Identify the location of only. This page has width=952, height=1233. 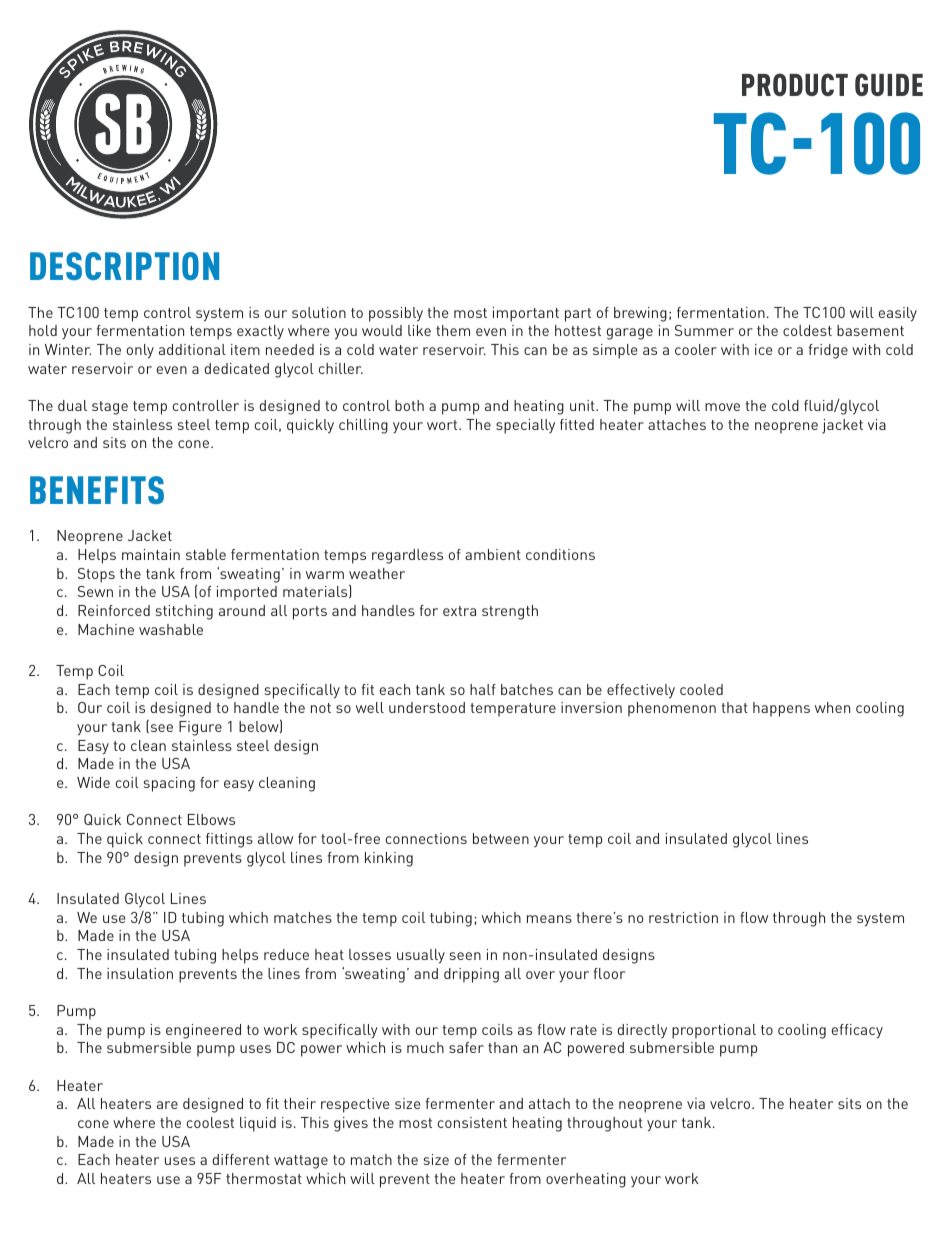
(140, 351).
